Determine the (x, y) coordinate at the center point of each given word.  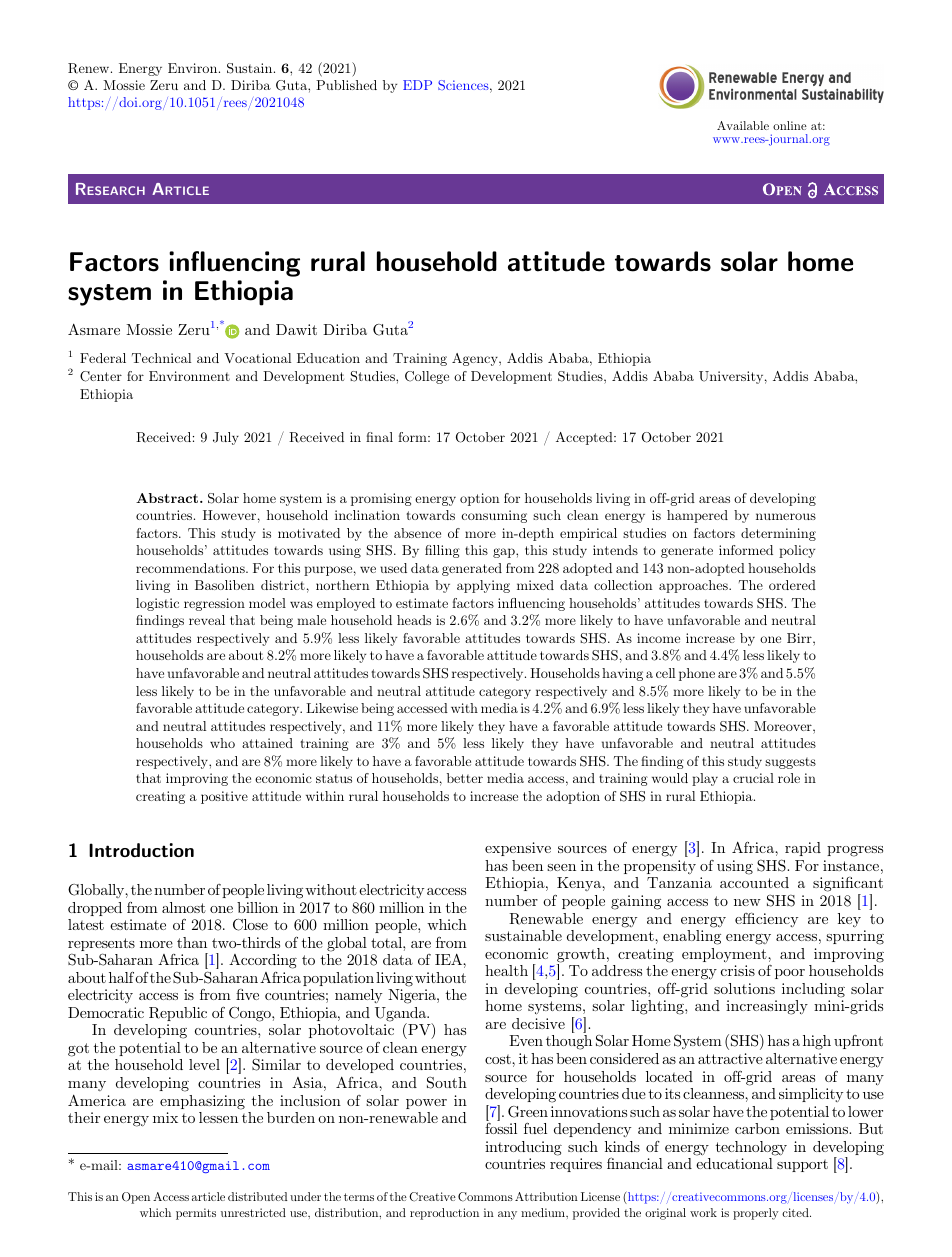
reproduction (444, 1214)
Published (346, 85)
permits (196, 1214)
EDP (417, 85)
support (802, 1165)
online (790, 125)
